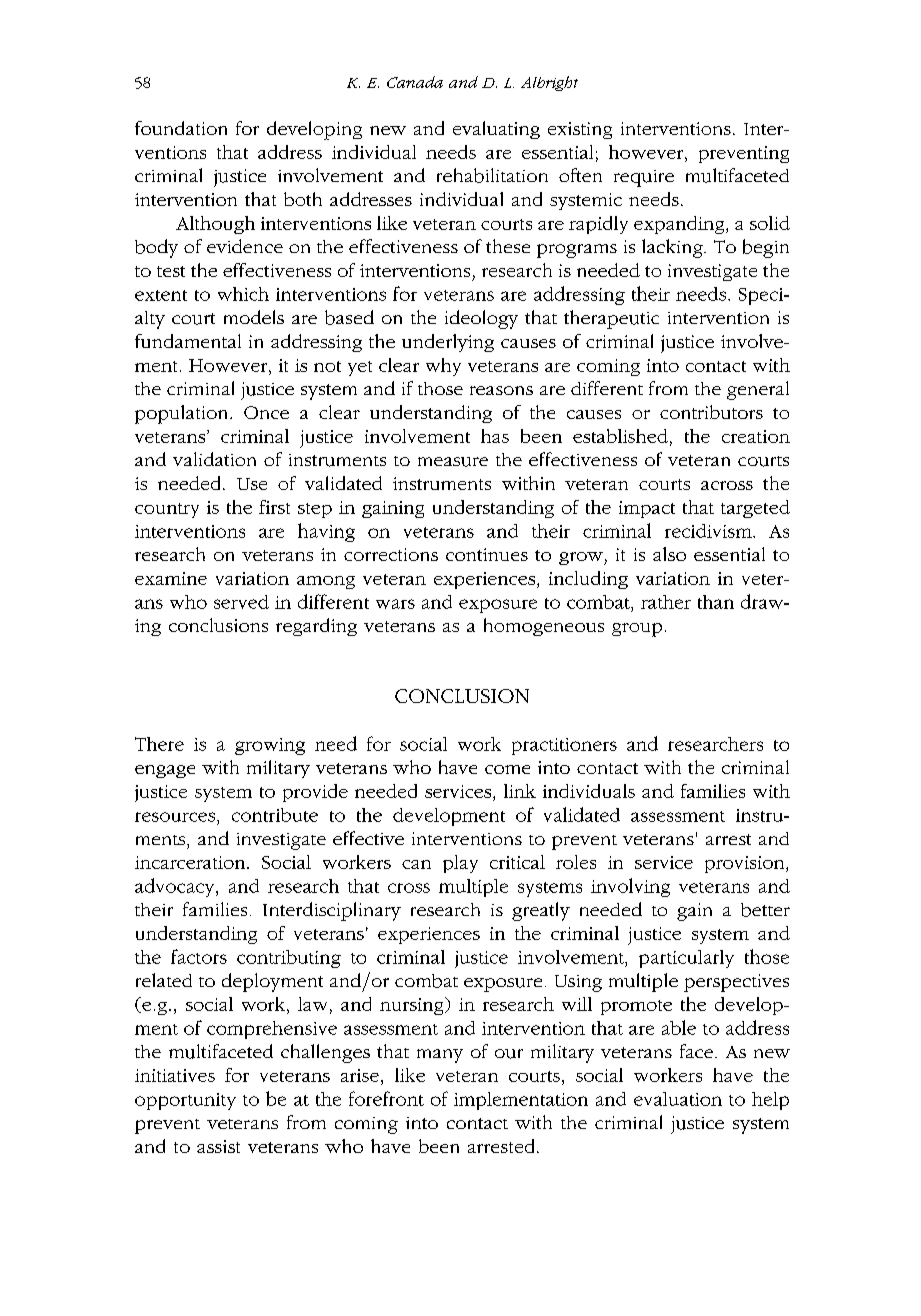  What do you see at coordinates (395, 604) in the page?
I see `wars` at bounding box center [395, 604].
